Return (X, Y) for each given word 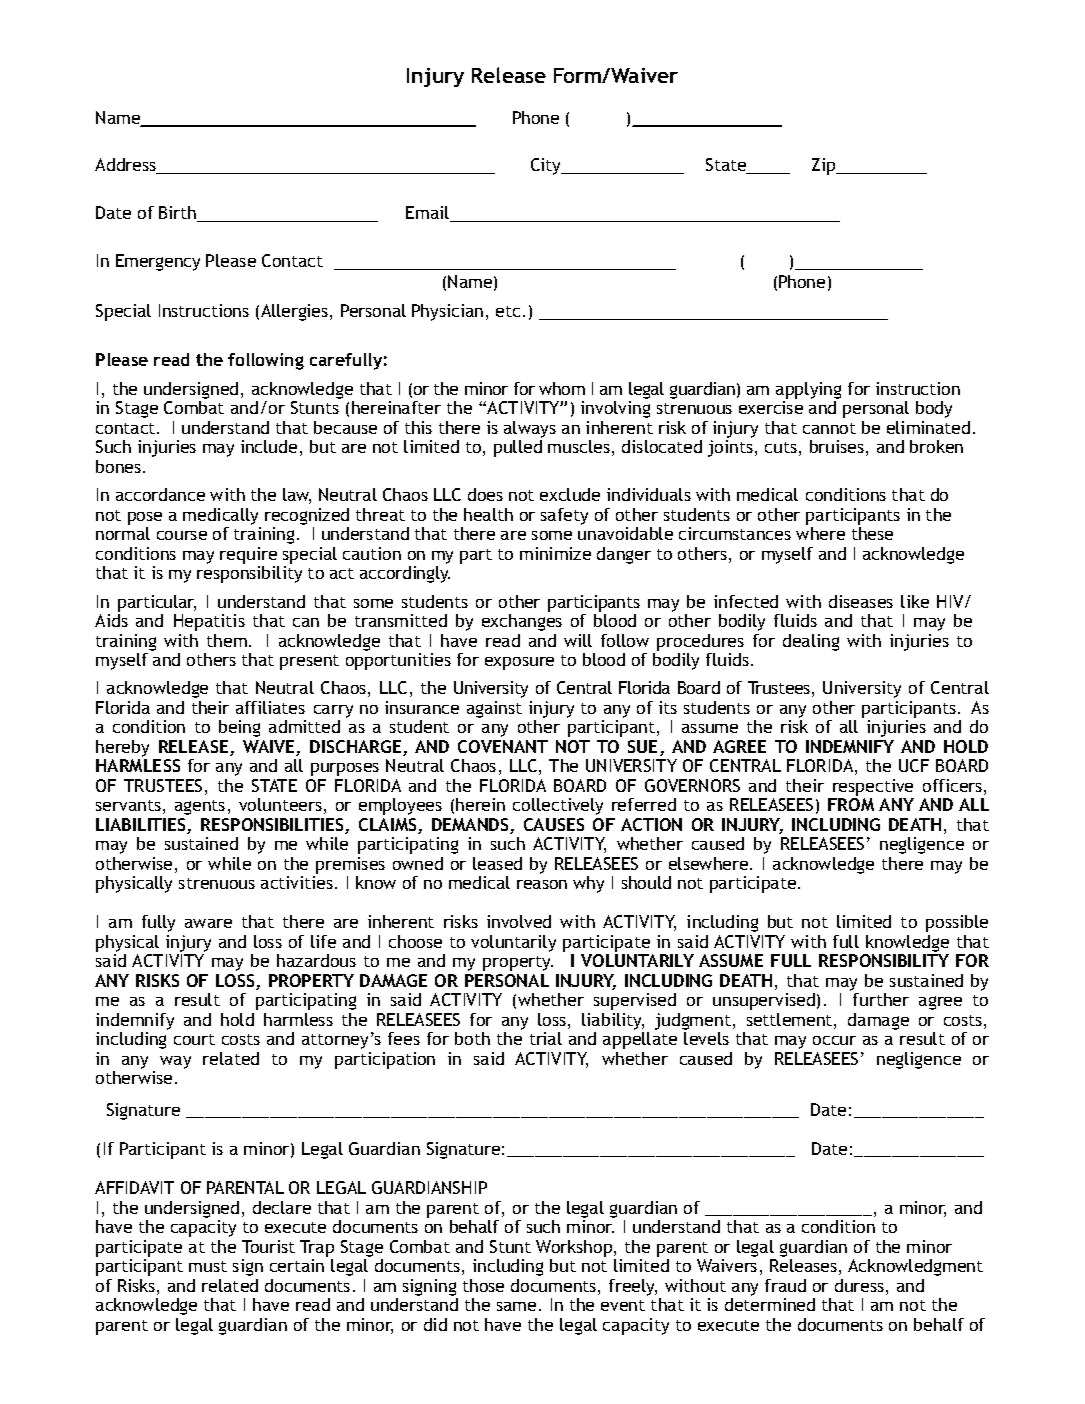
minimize (555, 553)
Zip (825, 166)
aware (208, 923)
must (208, 1266)
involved (519, 921)
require (248, 555)
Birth (179, 214)
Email (429, 214)
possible (957, 923)
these (872, 533)
